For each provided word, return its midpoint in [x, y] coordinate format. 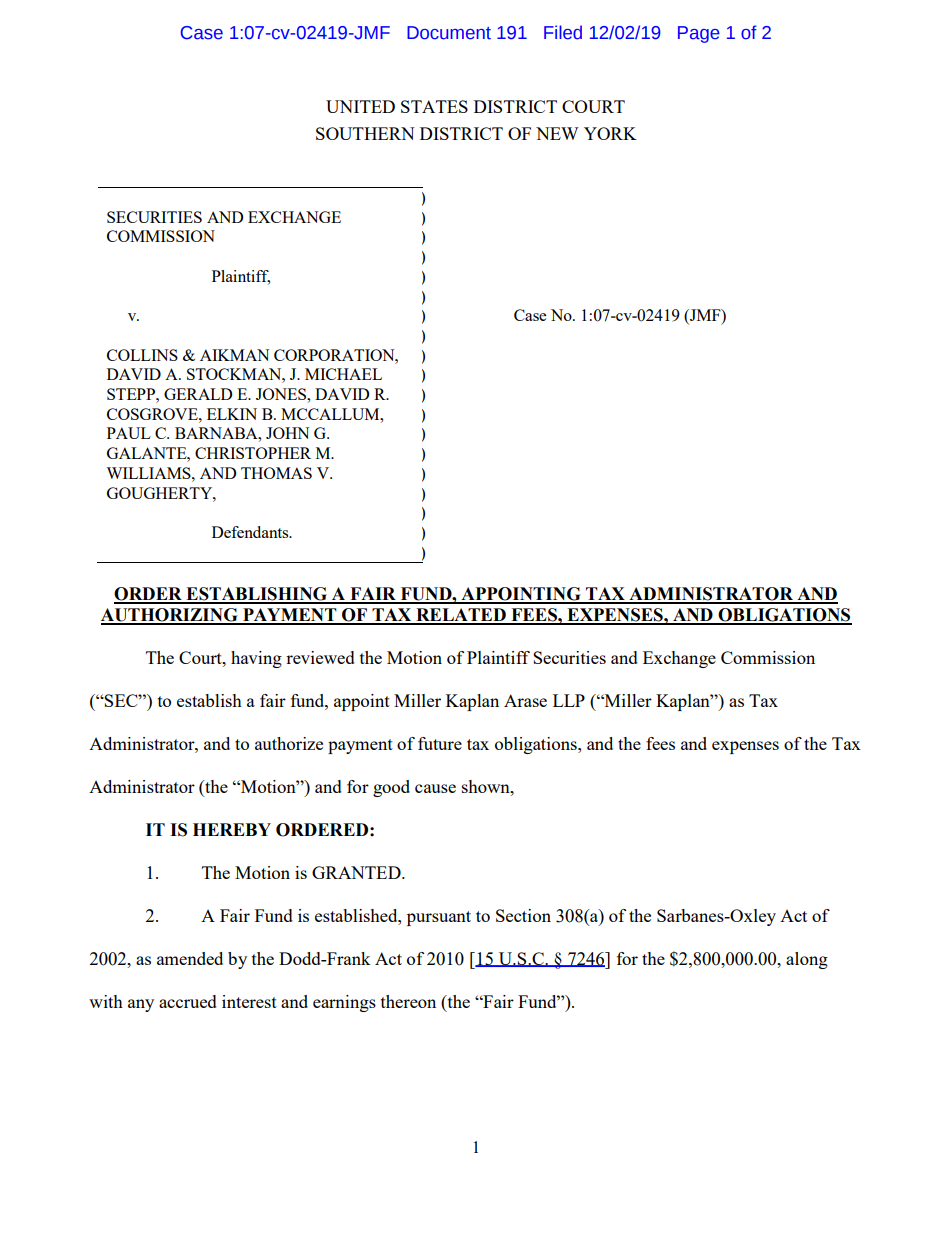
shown [487, 786]
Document [449, 33]
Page [699, 34]
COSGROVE [153, 414]
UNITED [360, 106]
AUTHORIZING [170, 616]
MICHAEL [343, 374]
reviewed [320, 657]
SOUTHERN [365, 133]
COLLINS [142, 355]
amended [190, 958]
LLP [569, 700]
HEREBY [232, 829]
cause [435, 788]
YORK [610, 133]
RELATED [461, 616]
